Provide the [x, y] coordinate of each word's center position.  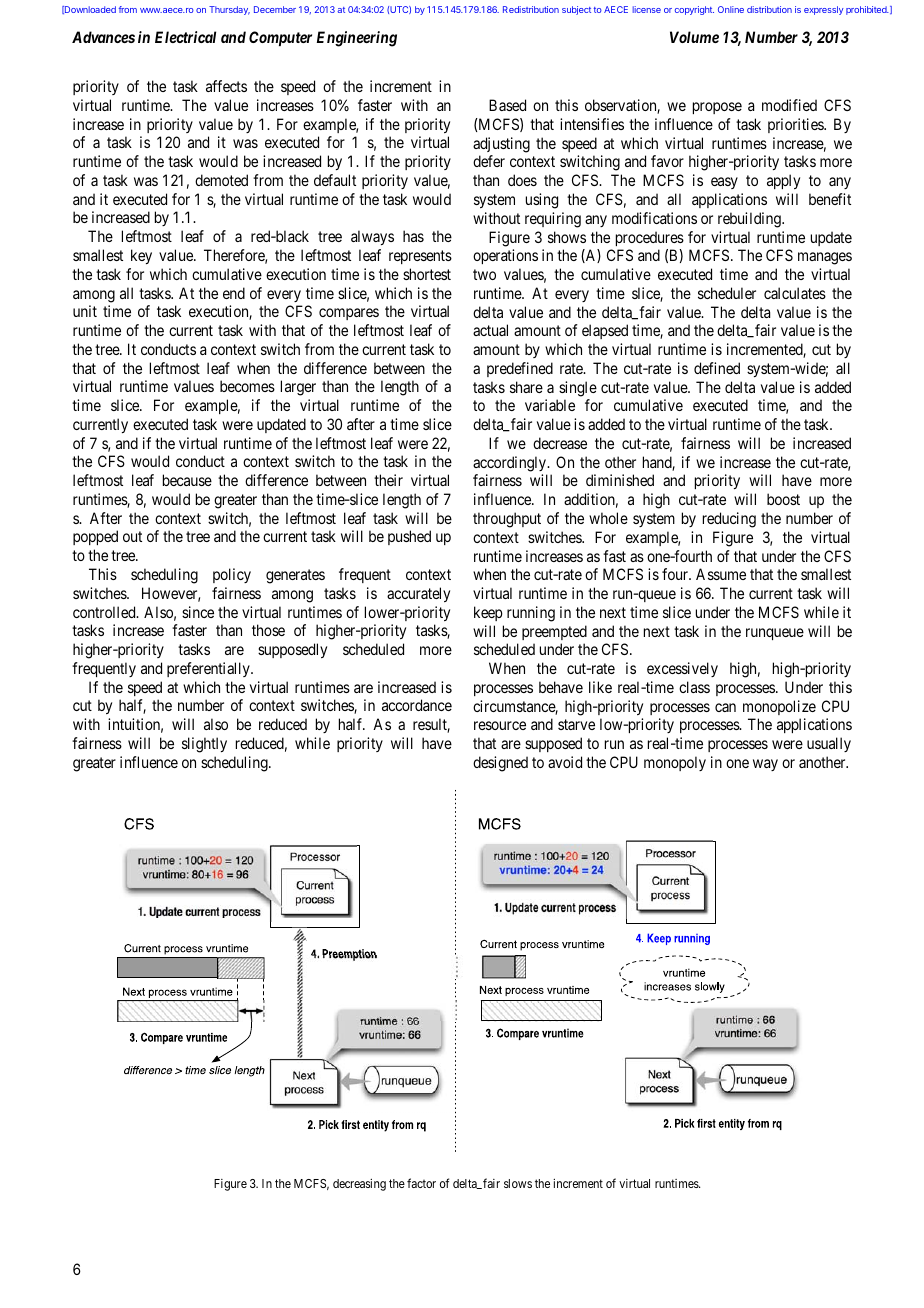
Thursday [229, 10]
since [198, 612]
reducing [729, 520]
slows [518, 1183]
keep [488, 613]
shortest [427, 274]
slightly [204, 745]
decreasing [359, 1185]
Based [507, 105]
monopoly [675, 763]
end [234, 293]
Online [731, 9]
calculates [795, 293]
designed [500, 764]
